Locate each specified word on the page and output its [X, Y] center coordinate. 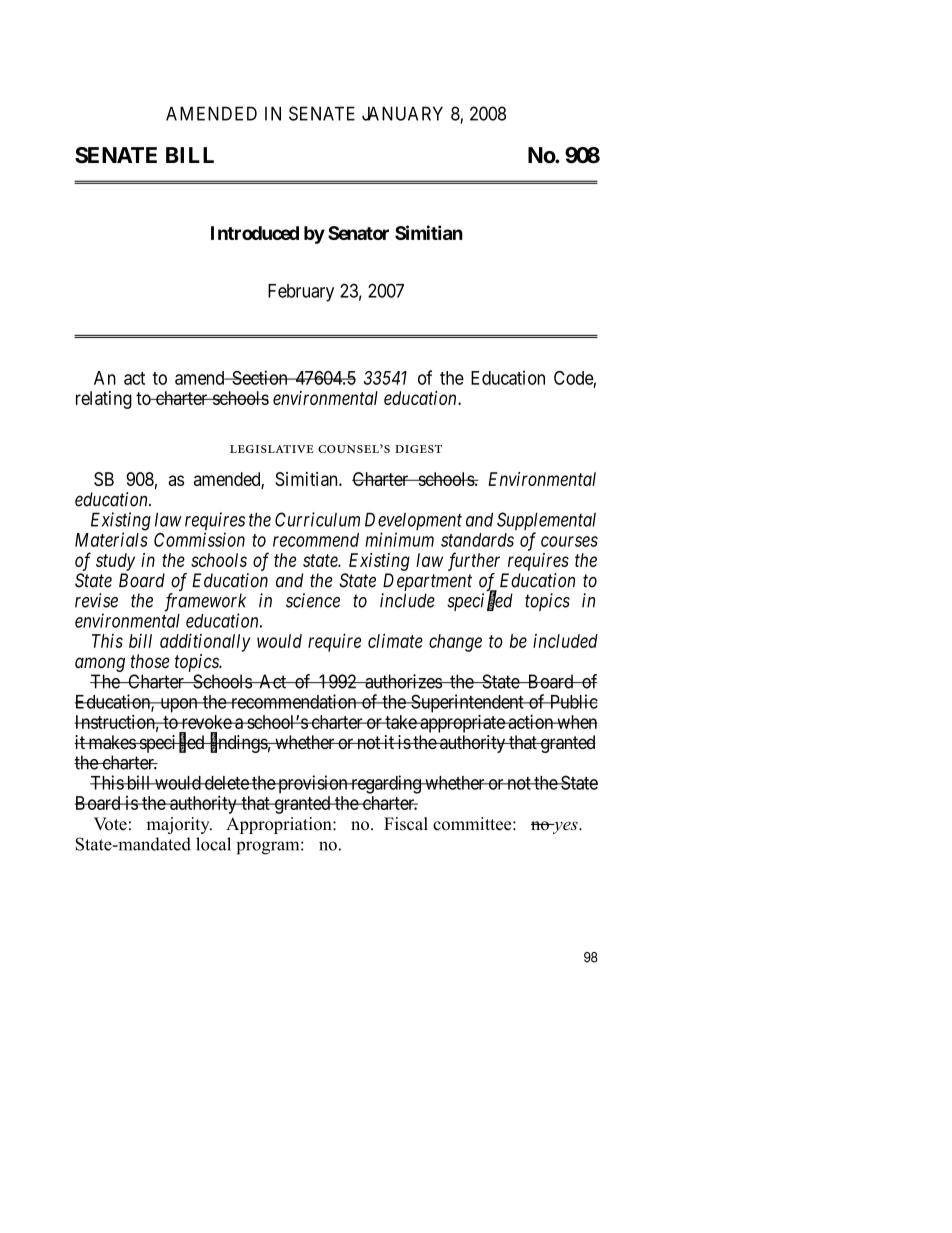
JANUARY [402, 113]
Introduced [255, 233]
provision [313, 784]
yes [565, 827]
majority [179, 825]
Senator [358, 233]
